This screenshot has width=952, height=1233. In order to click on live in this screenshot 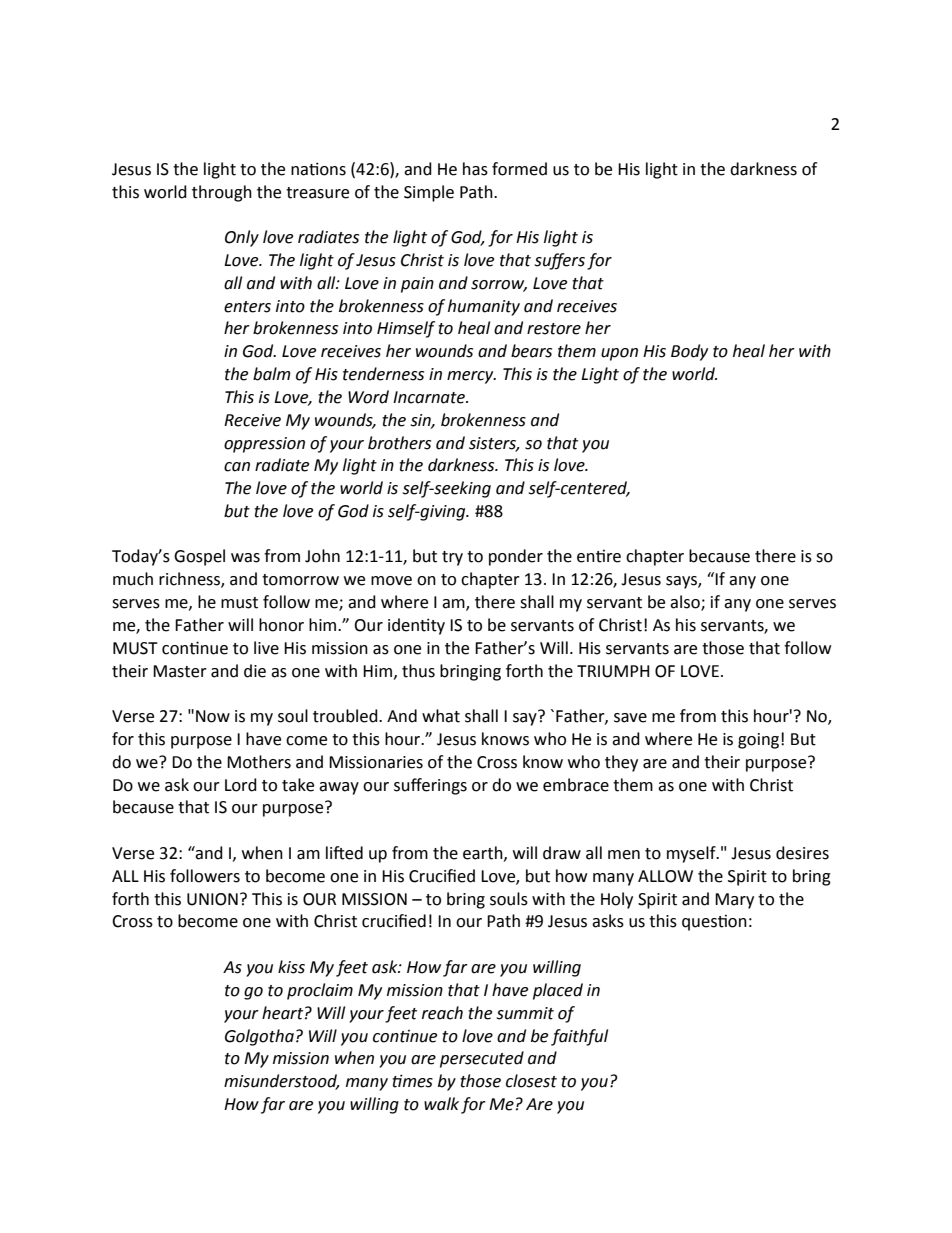, I will do `click(266, 648)`.
